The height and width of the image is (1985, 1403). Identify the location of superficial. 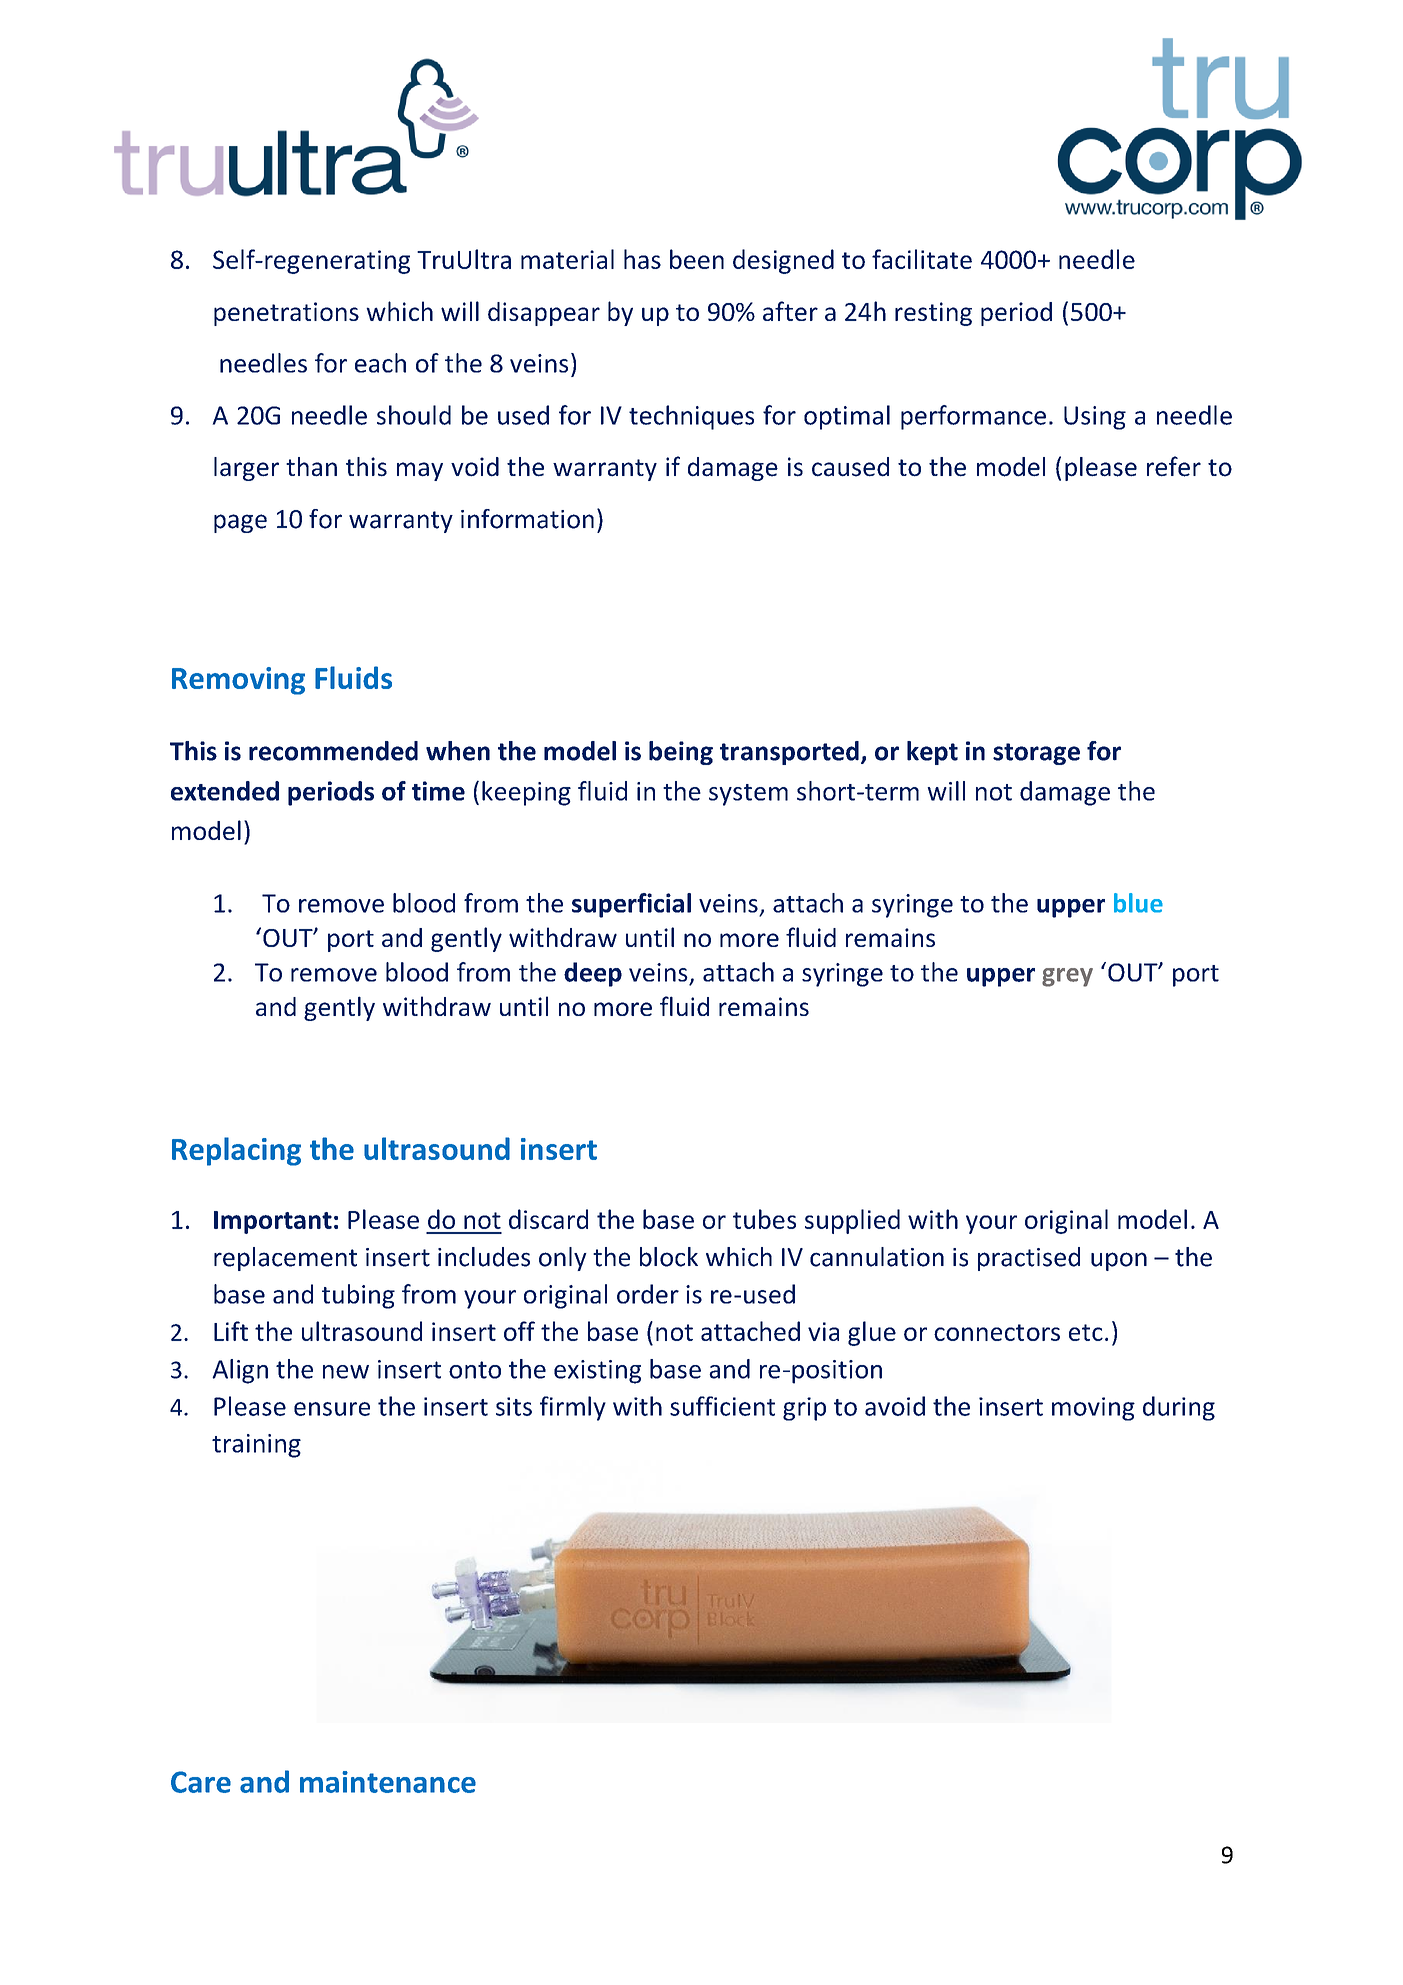
(631, 905).
